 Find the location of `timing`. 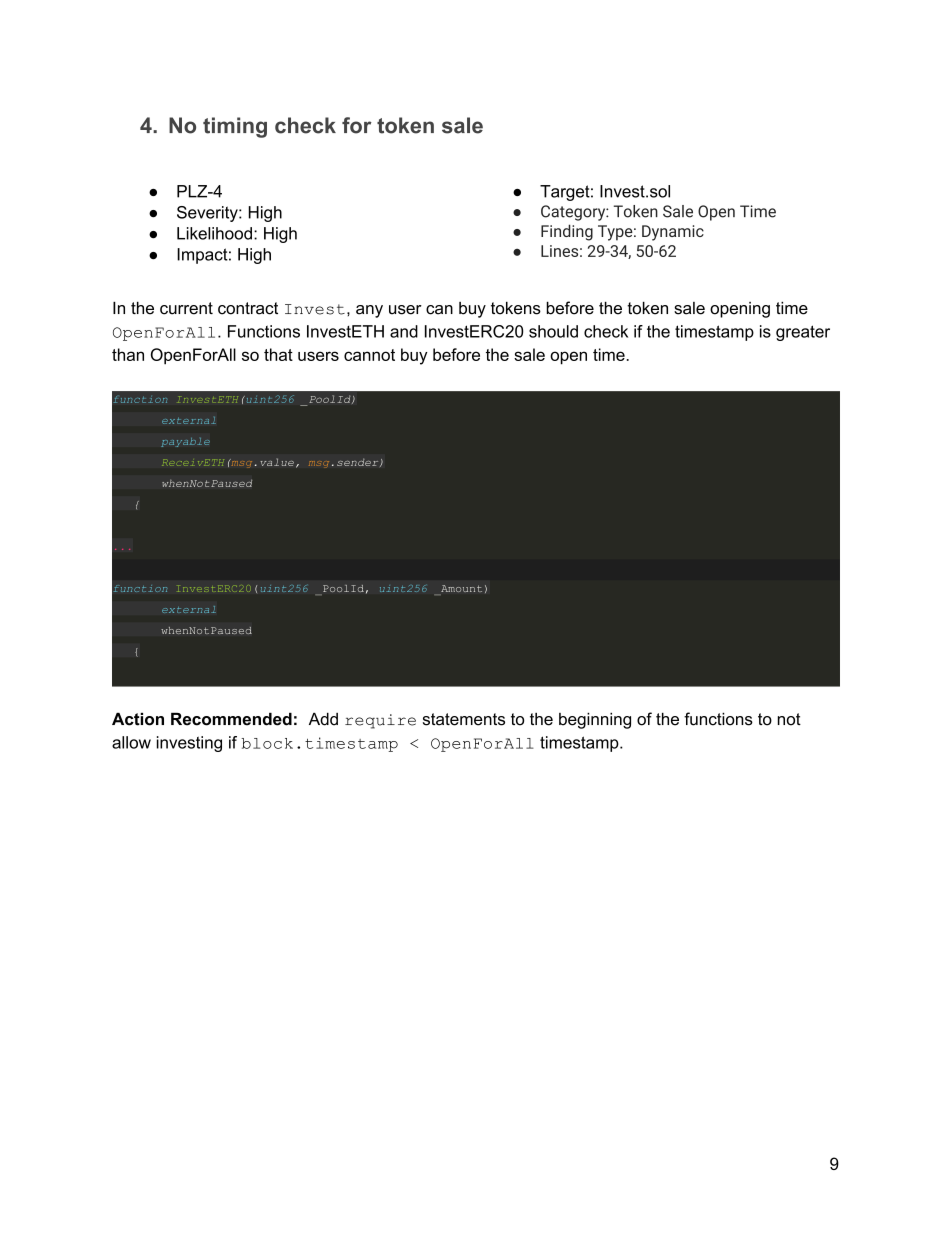

timing is located at coordinates (235, 127).
